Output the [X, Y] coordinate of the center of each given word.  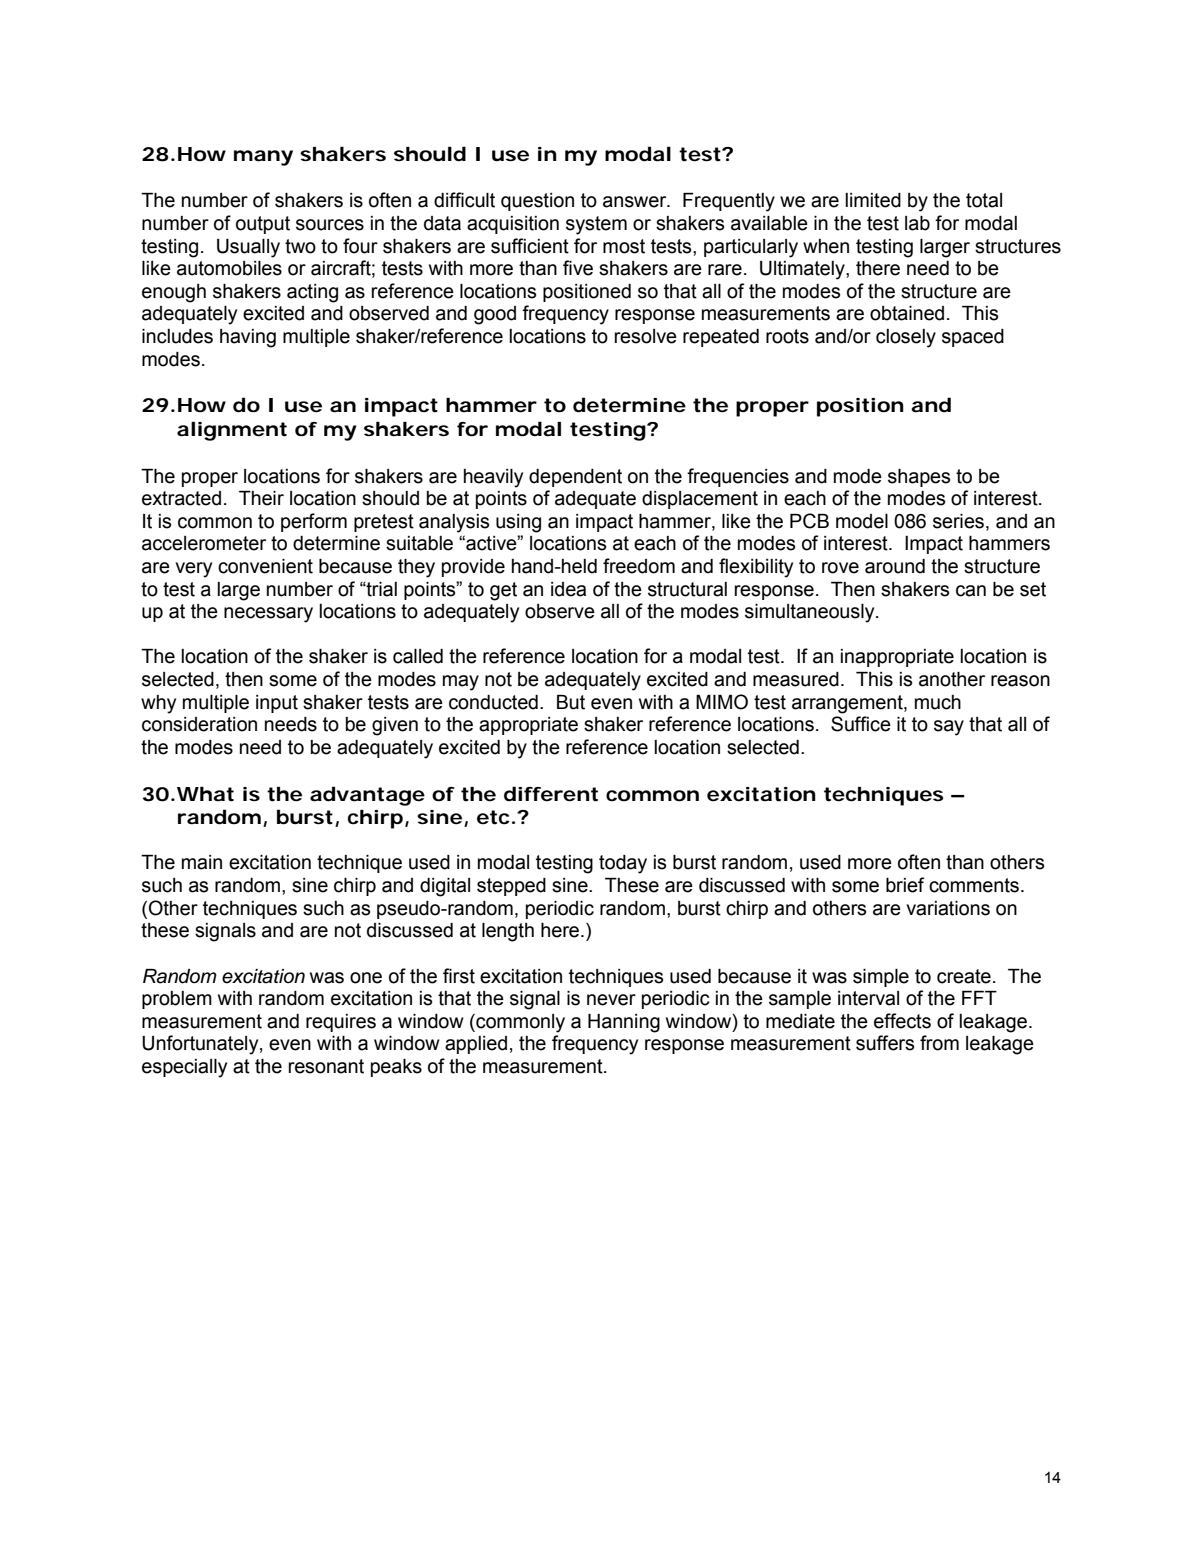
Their [261, 498]
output [263, 225]
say [949, 728]
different [551, 794]
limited [873, 200]
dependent [575, 478]
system [596, 225]
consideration [199, 724]
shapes [919, 478]
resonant [326, 1066]
